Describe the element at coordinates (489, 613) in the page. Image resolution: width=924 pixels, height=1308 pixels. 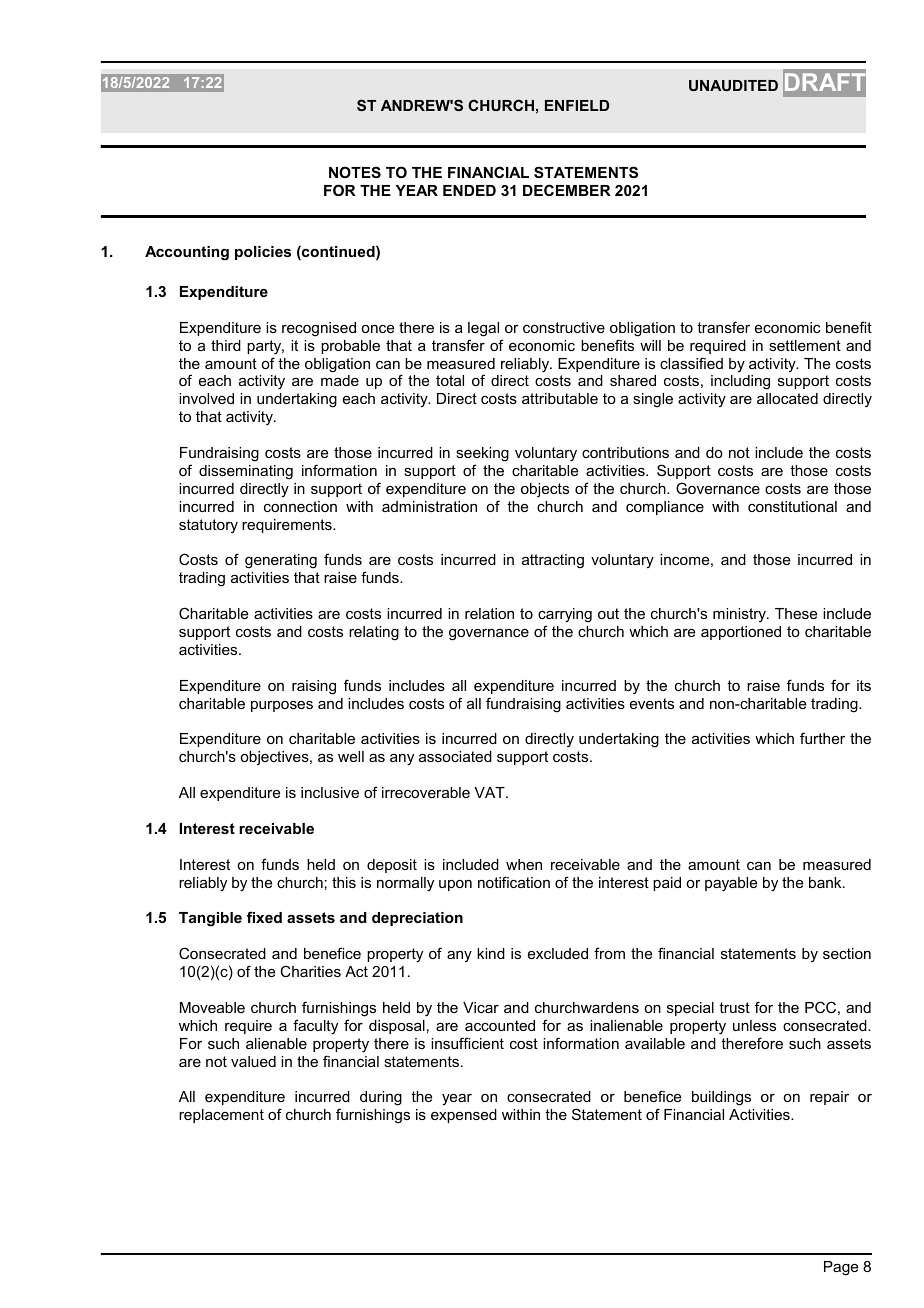
I see `relation` at that location.
